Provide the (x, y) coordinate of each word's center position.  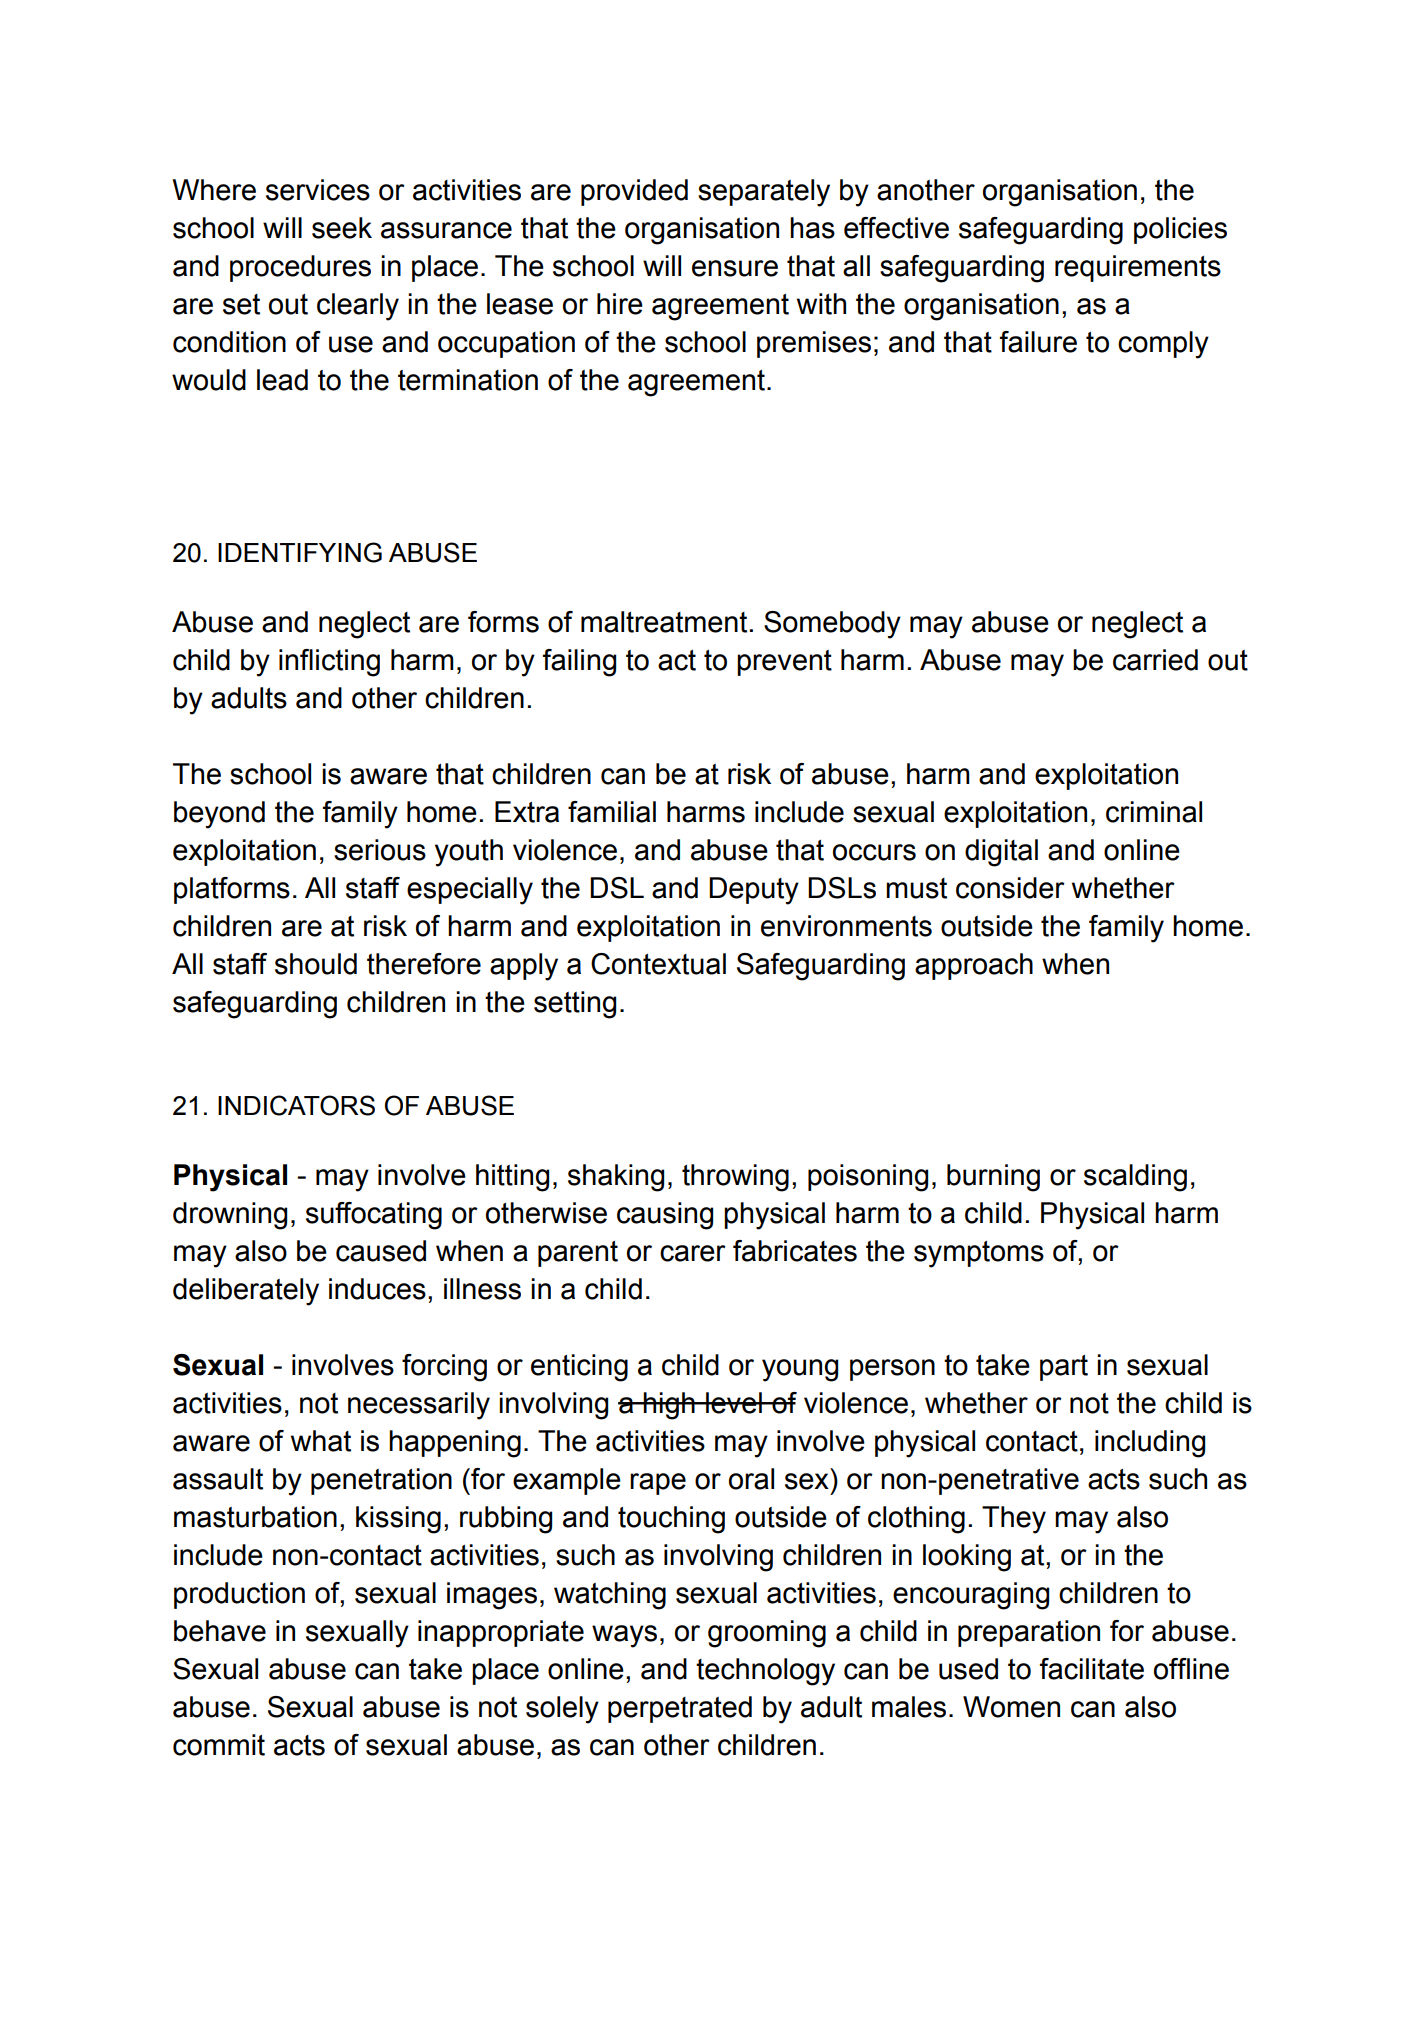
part (1064, 1368)
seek (342, 228)
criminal (1154, 812)
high (669, 1406)
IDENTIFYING (300, 552)
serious (380, 850)
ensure (735, 268)
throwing (735, 1178)
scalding (1135, 1178)
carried (1155, 660)
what (321, 1441)
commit (219, 1745)
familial (612, 812)
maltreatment (664, 622)
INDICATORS (296, 1105)
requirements (1138, 268)
